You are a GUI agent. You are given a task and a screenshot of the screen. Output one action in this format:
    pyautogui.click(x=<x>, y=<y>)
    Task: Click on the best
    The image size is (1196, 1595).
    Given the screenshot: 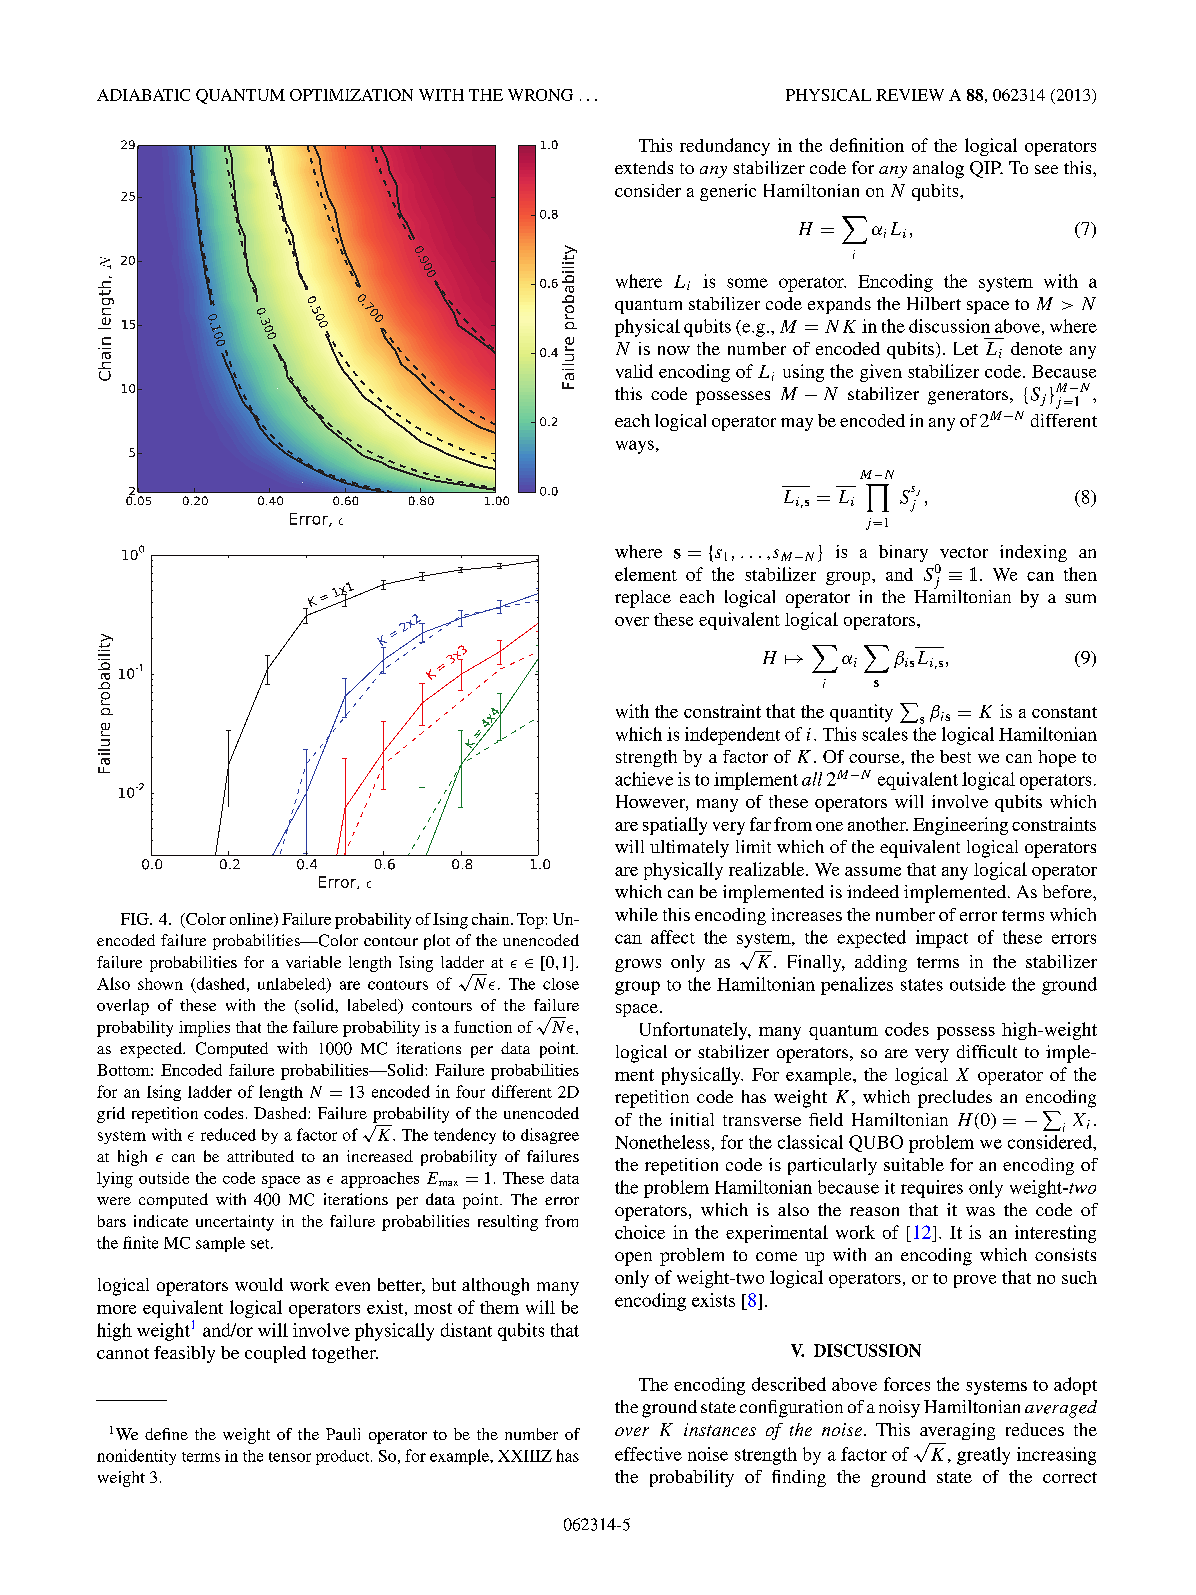 What is the action you would take?
    pyautogui.click(x=955, y=756)
